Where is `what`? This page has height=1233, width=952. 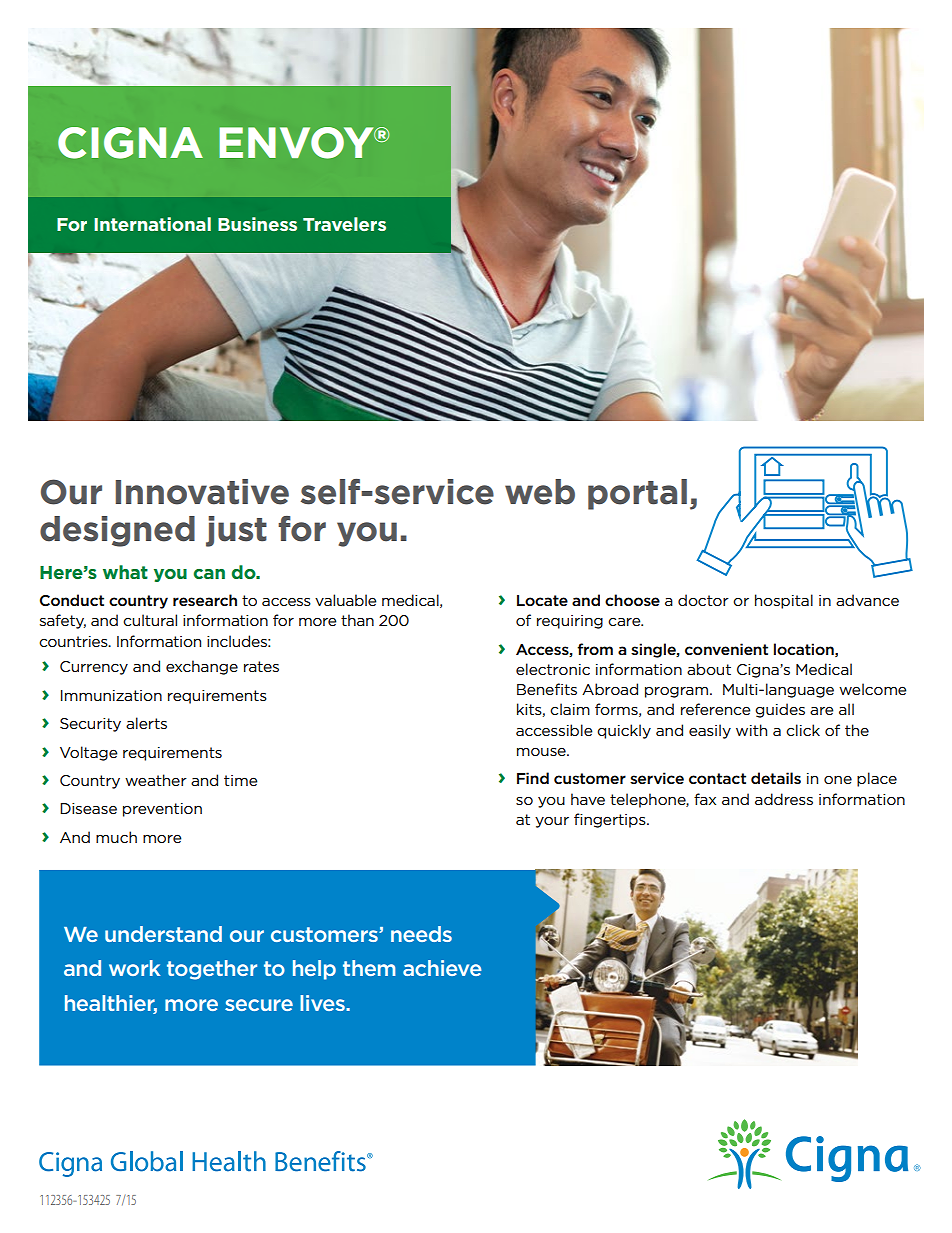 what is located at coordinates (125, 572).
